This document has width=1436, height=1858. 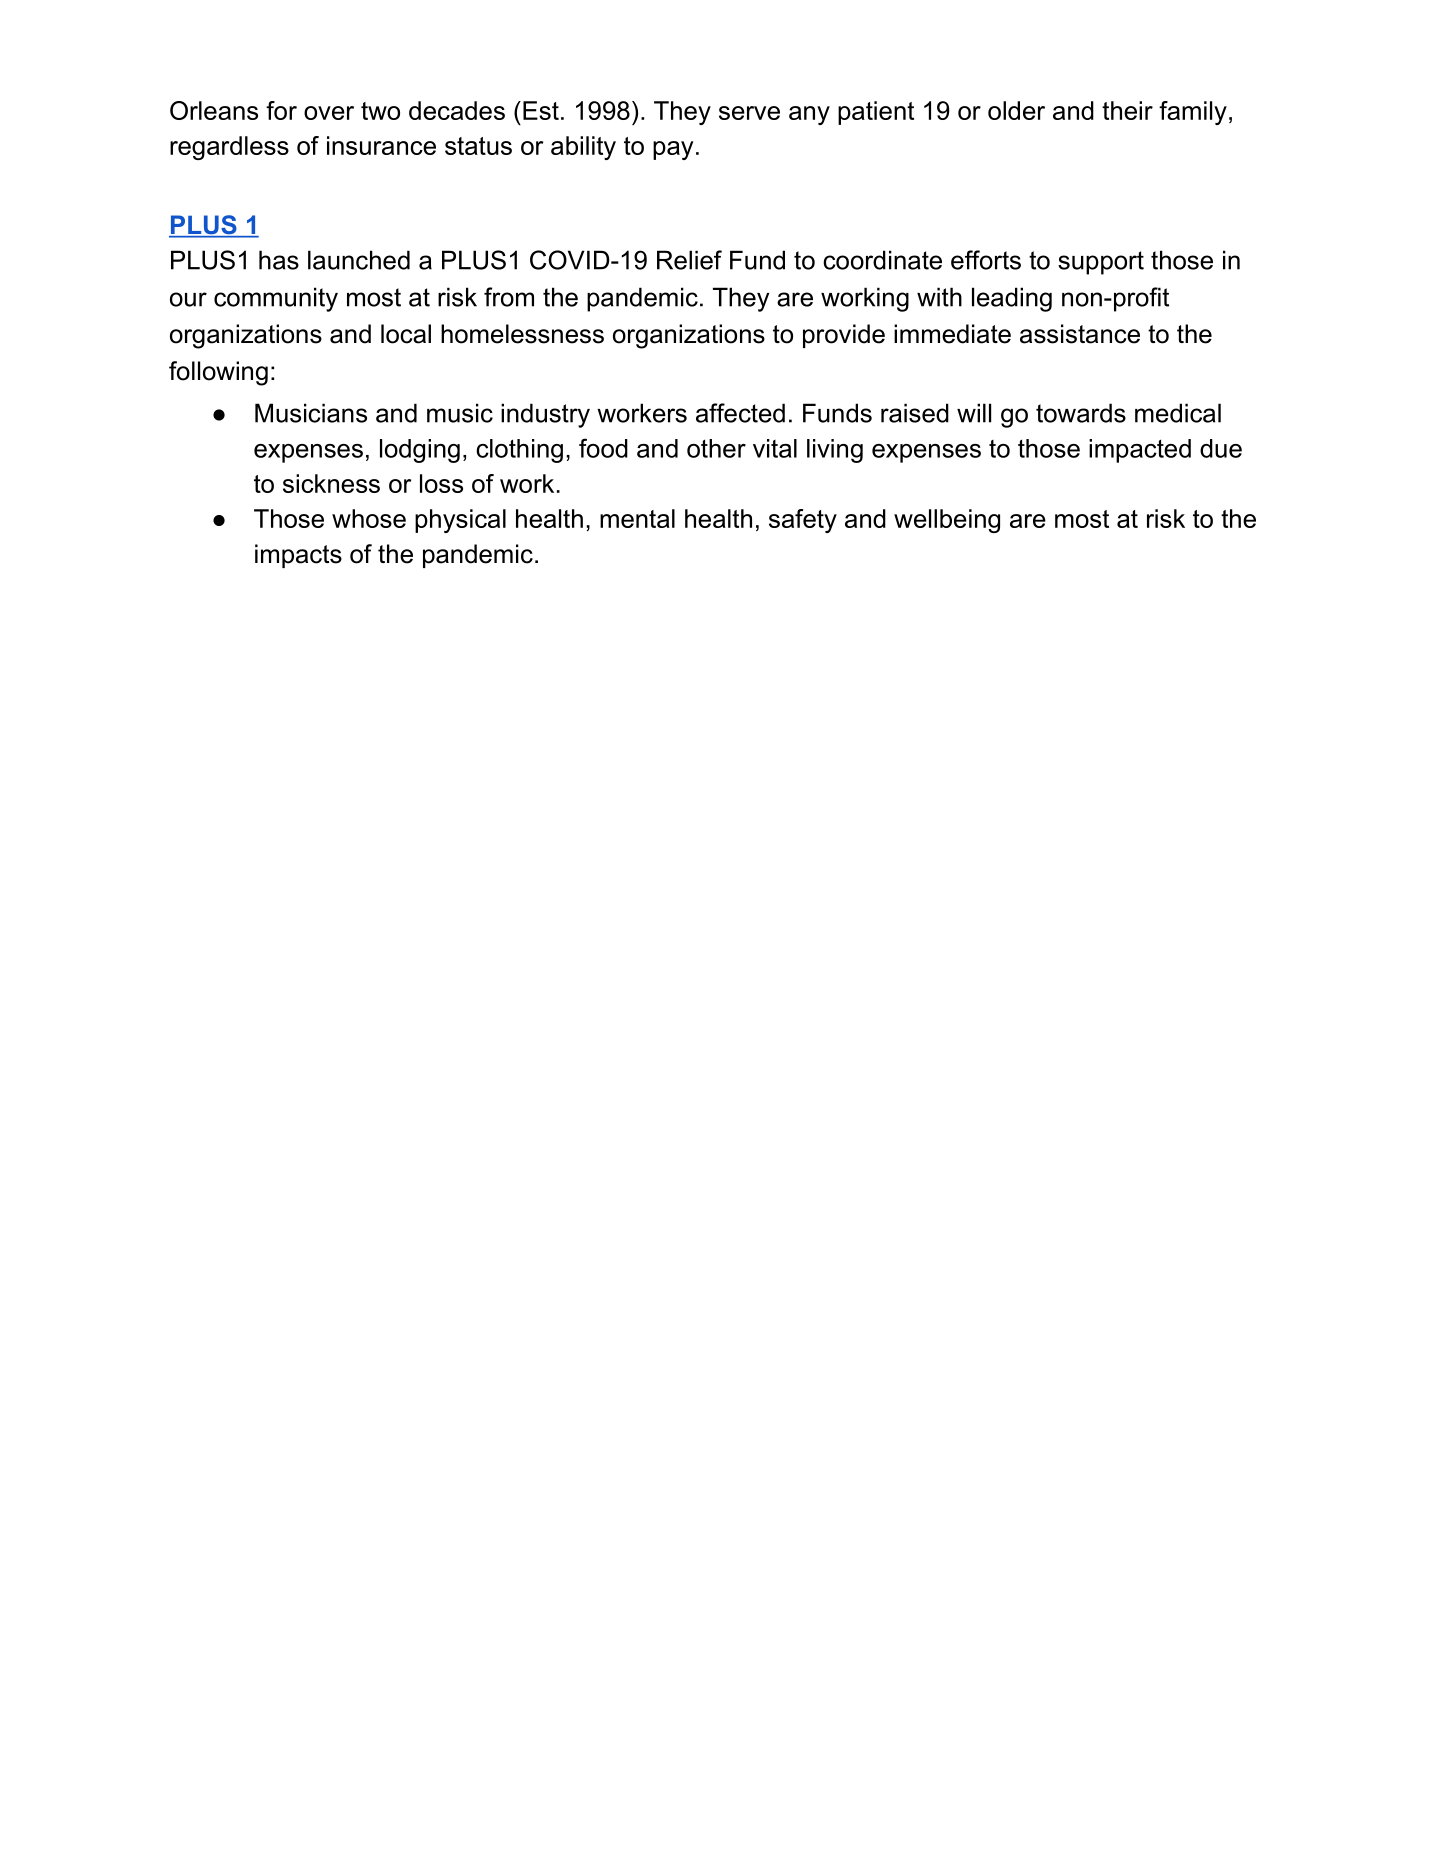 What do you see at coordinates (749, 113) in the document?
I see `serve` at bounding box center [749, 113].
